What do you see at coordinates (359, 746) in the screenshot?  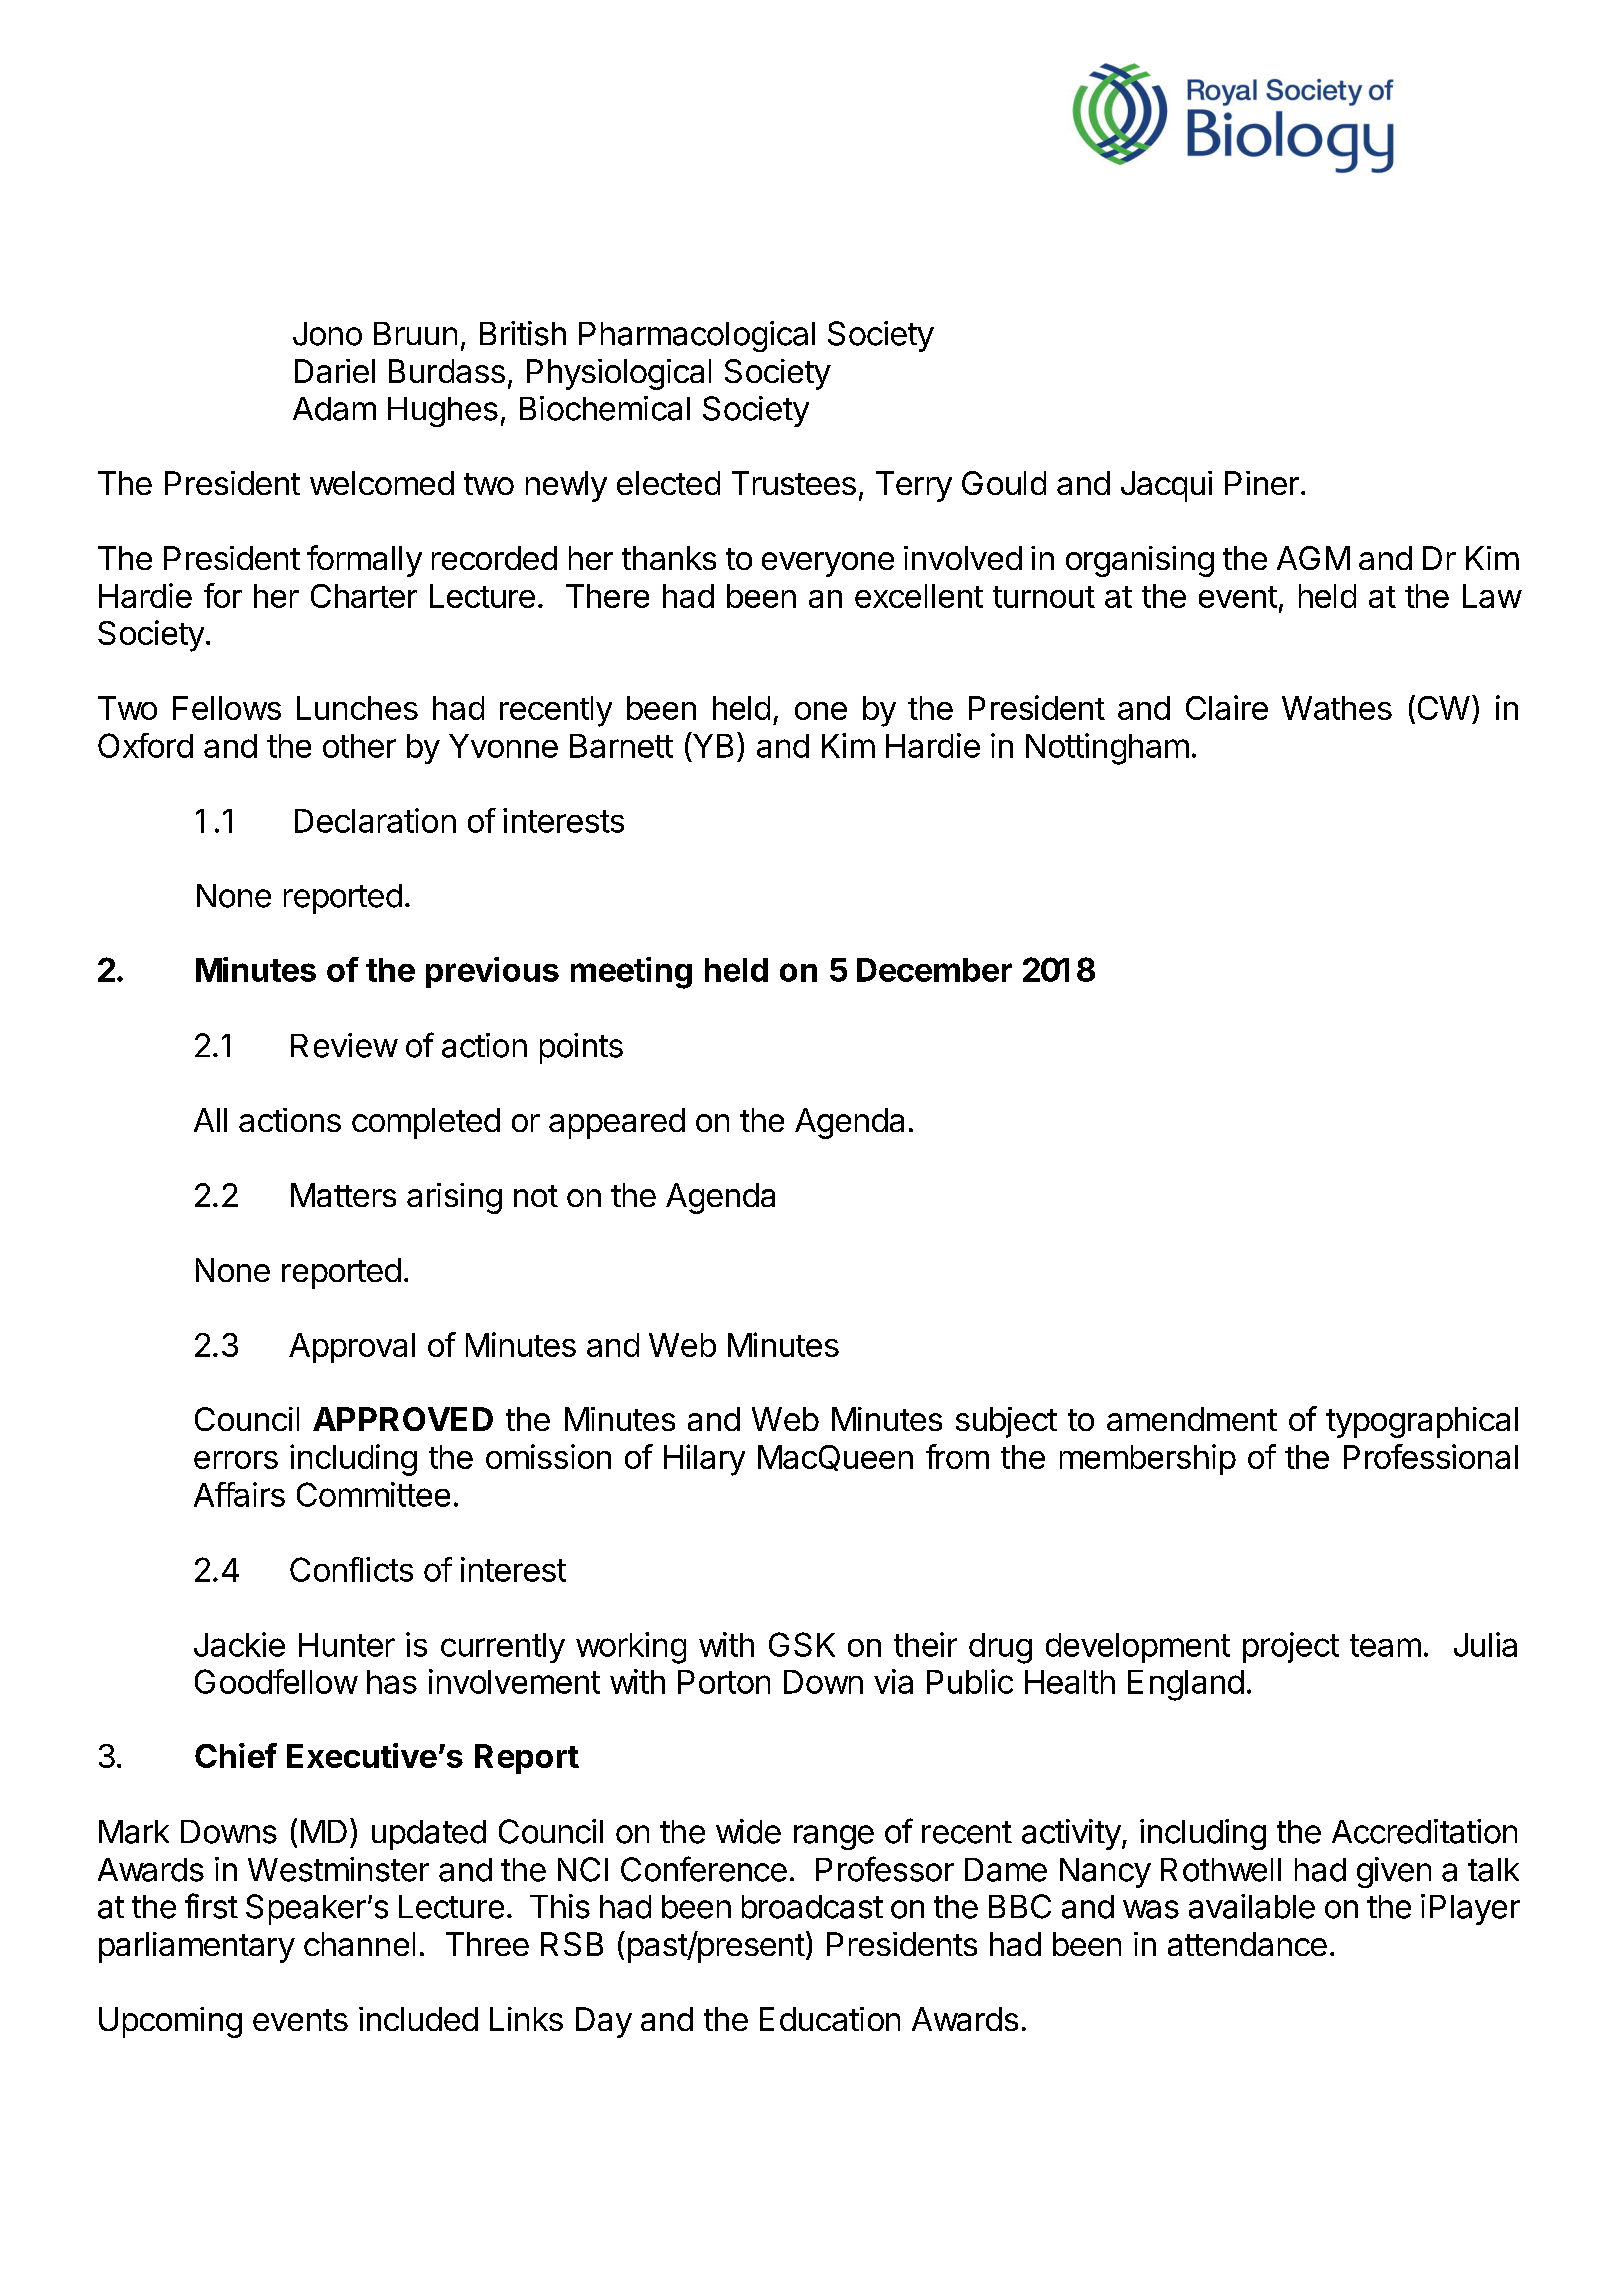 I see `other` at bounding box center [359, 746].
